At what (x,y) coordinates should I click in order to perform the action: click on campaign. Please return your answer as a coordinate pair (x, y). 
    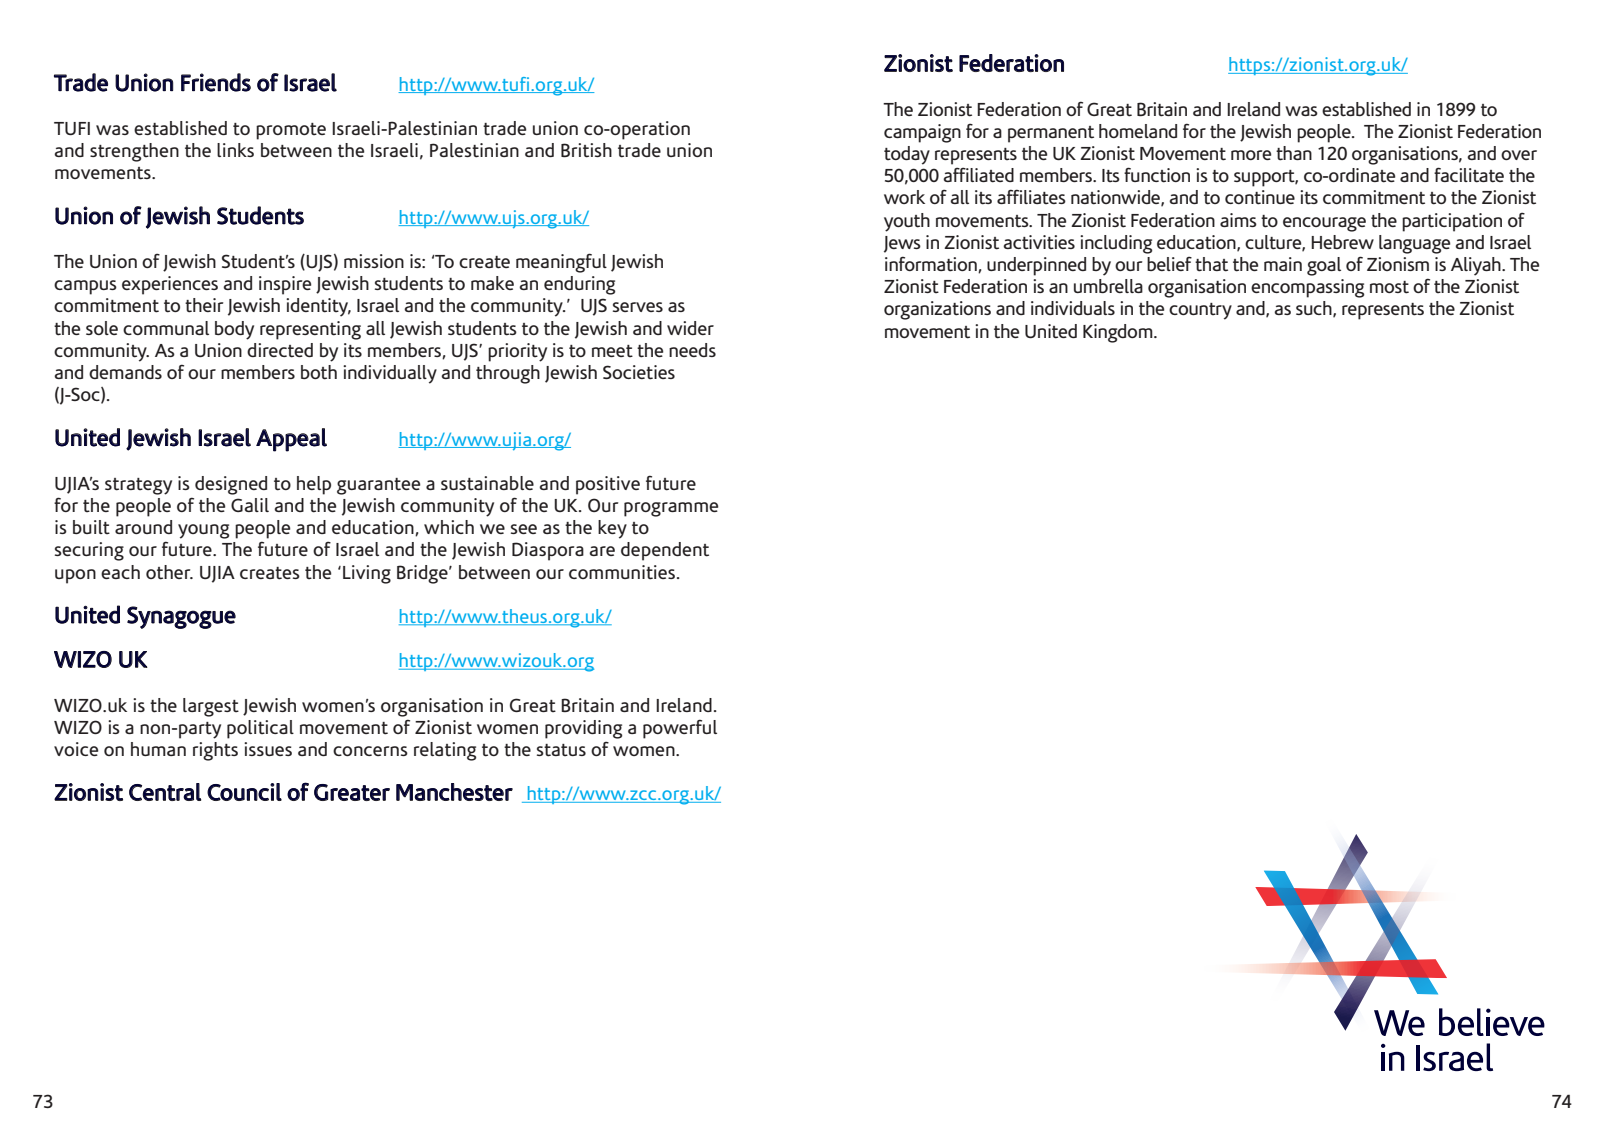
    Looking at the image, I should click on (922, 133).
